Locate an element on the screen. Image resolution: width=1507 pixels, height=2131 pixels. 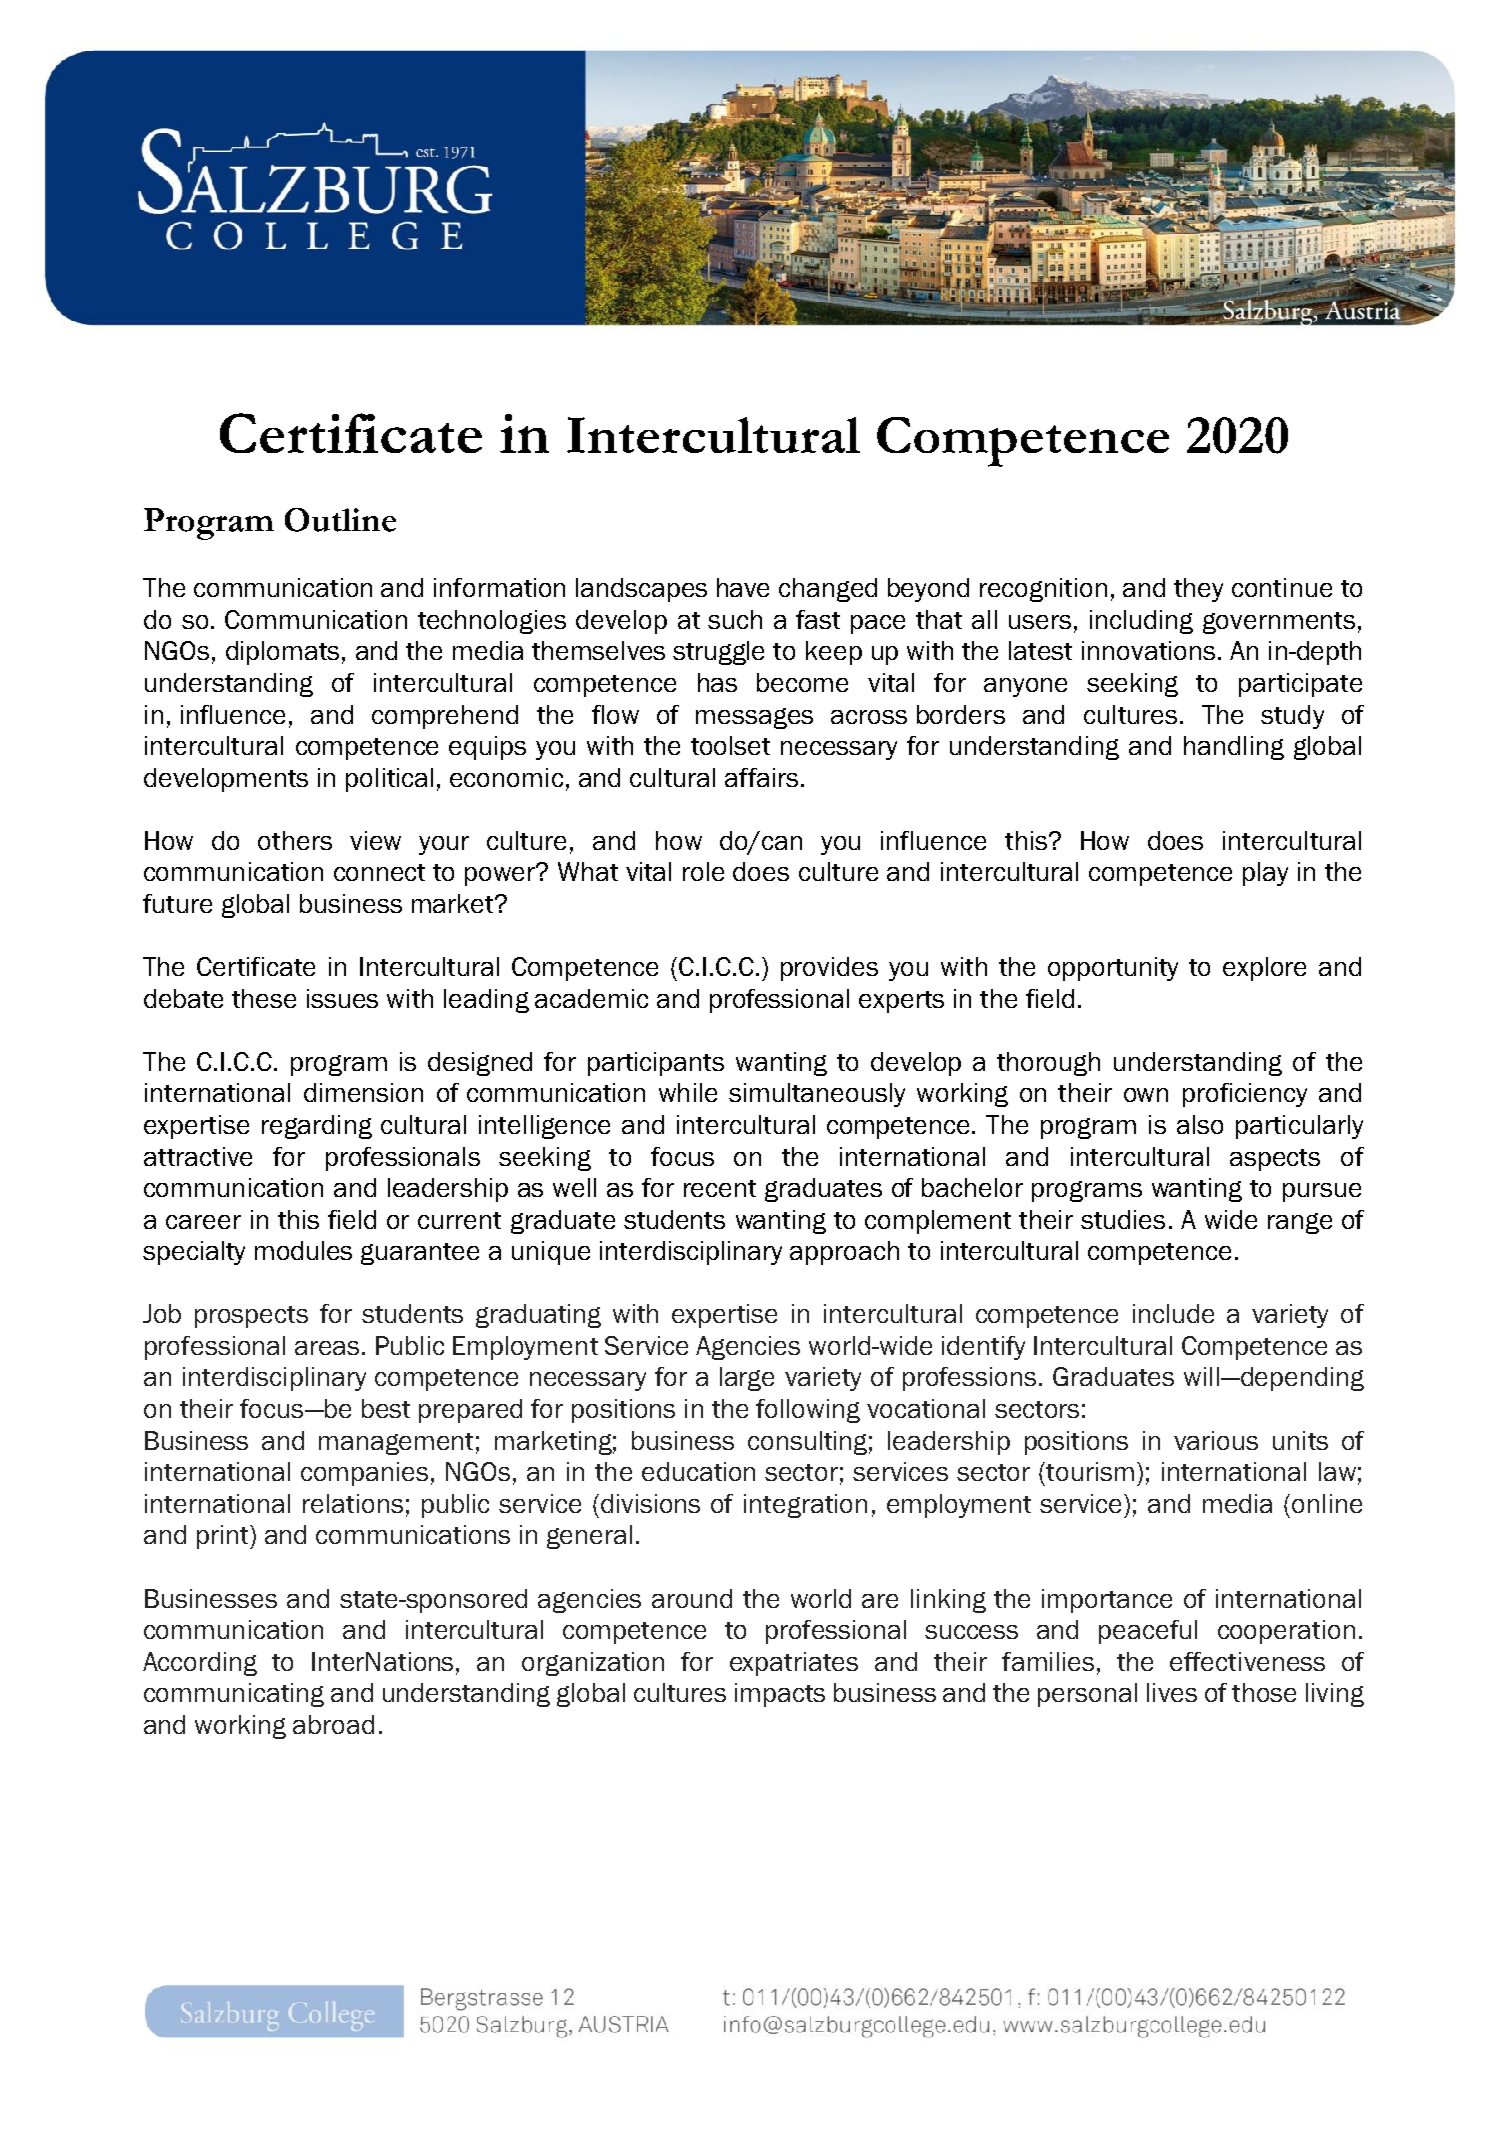
lives is located at coordinates (1172, 1692).
